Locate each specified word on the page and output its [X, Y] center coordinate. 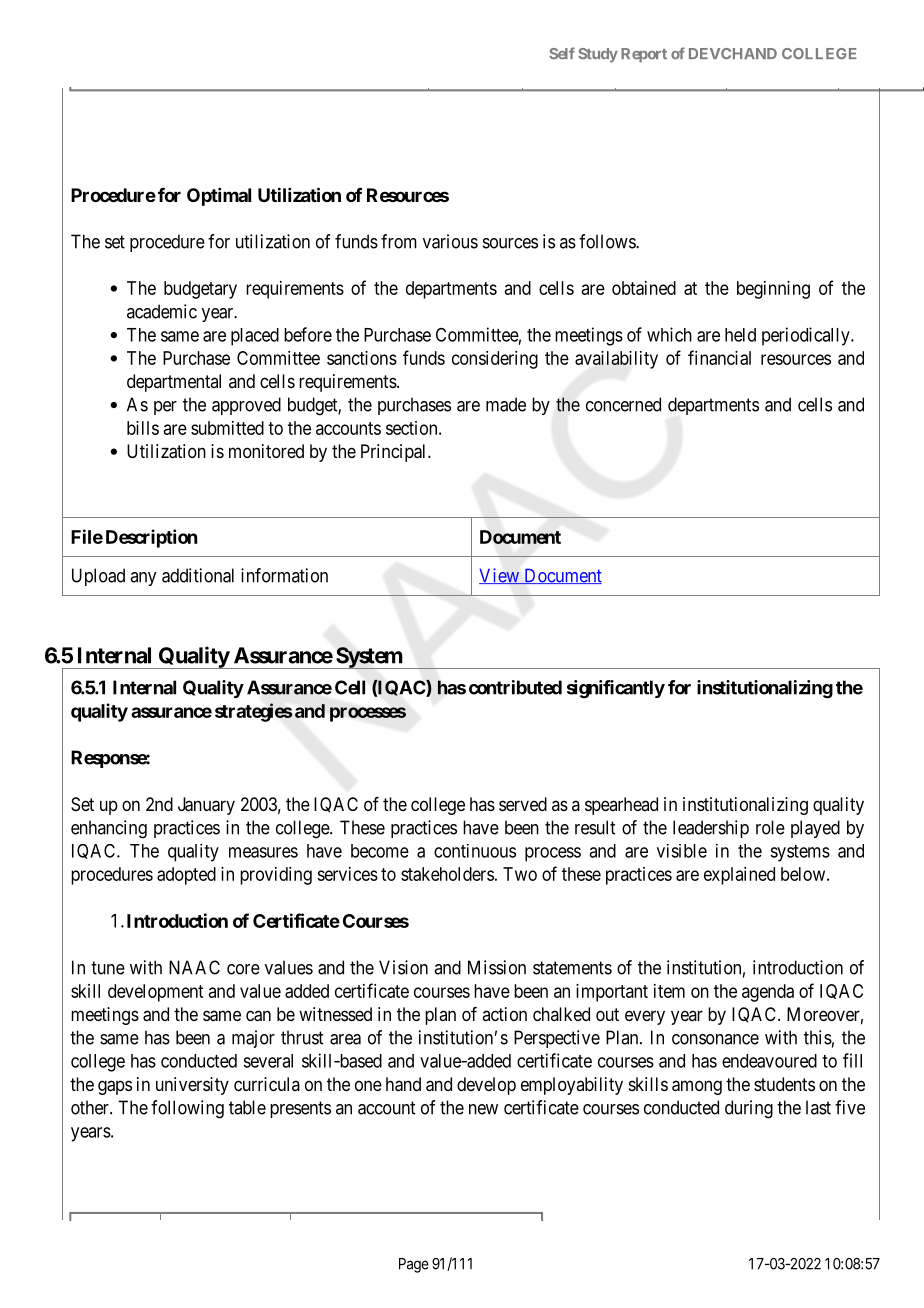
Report [644, 55]
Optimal [219, 197]
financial [719, 357]
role [770, 827]
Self [562, 53]
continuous [475, 851]
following [187, 1109]
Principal [395, 453]
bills [143, 428]
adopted [186, 876]
